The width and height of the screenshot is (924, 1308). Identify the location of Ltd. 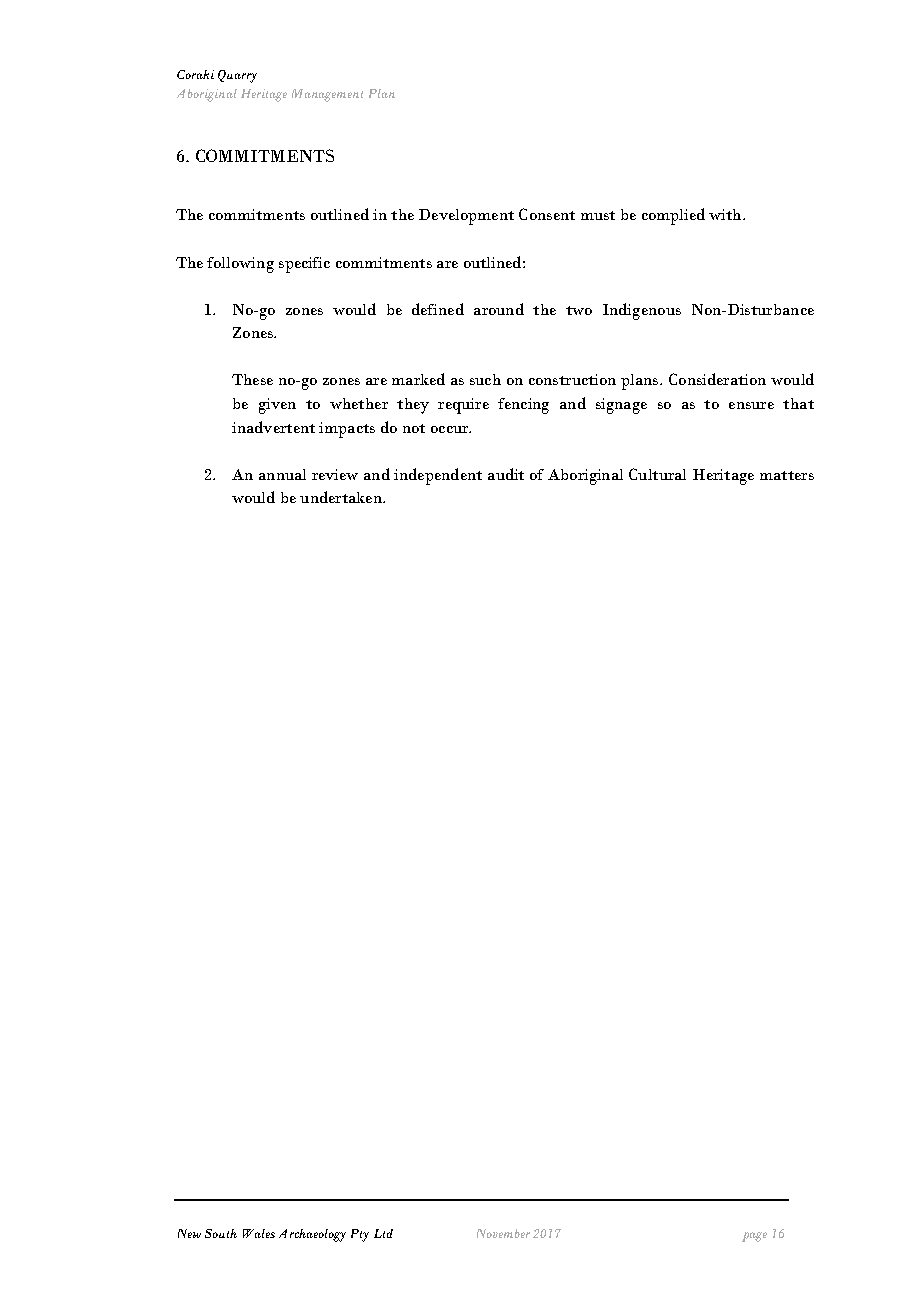
(383, 1233).
